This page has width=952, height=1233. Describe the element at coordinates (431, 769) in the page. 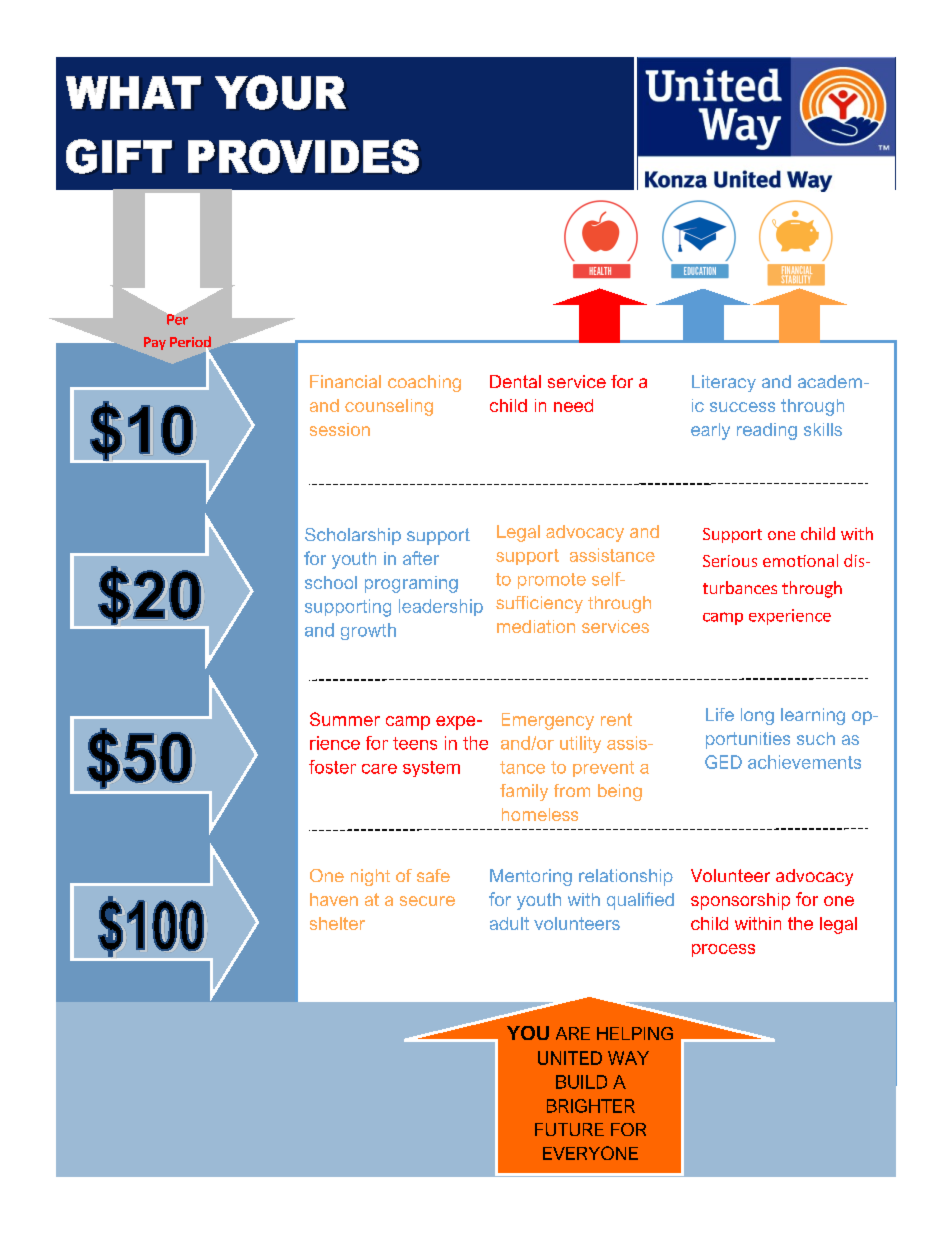

I see `system` at that location.
